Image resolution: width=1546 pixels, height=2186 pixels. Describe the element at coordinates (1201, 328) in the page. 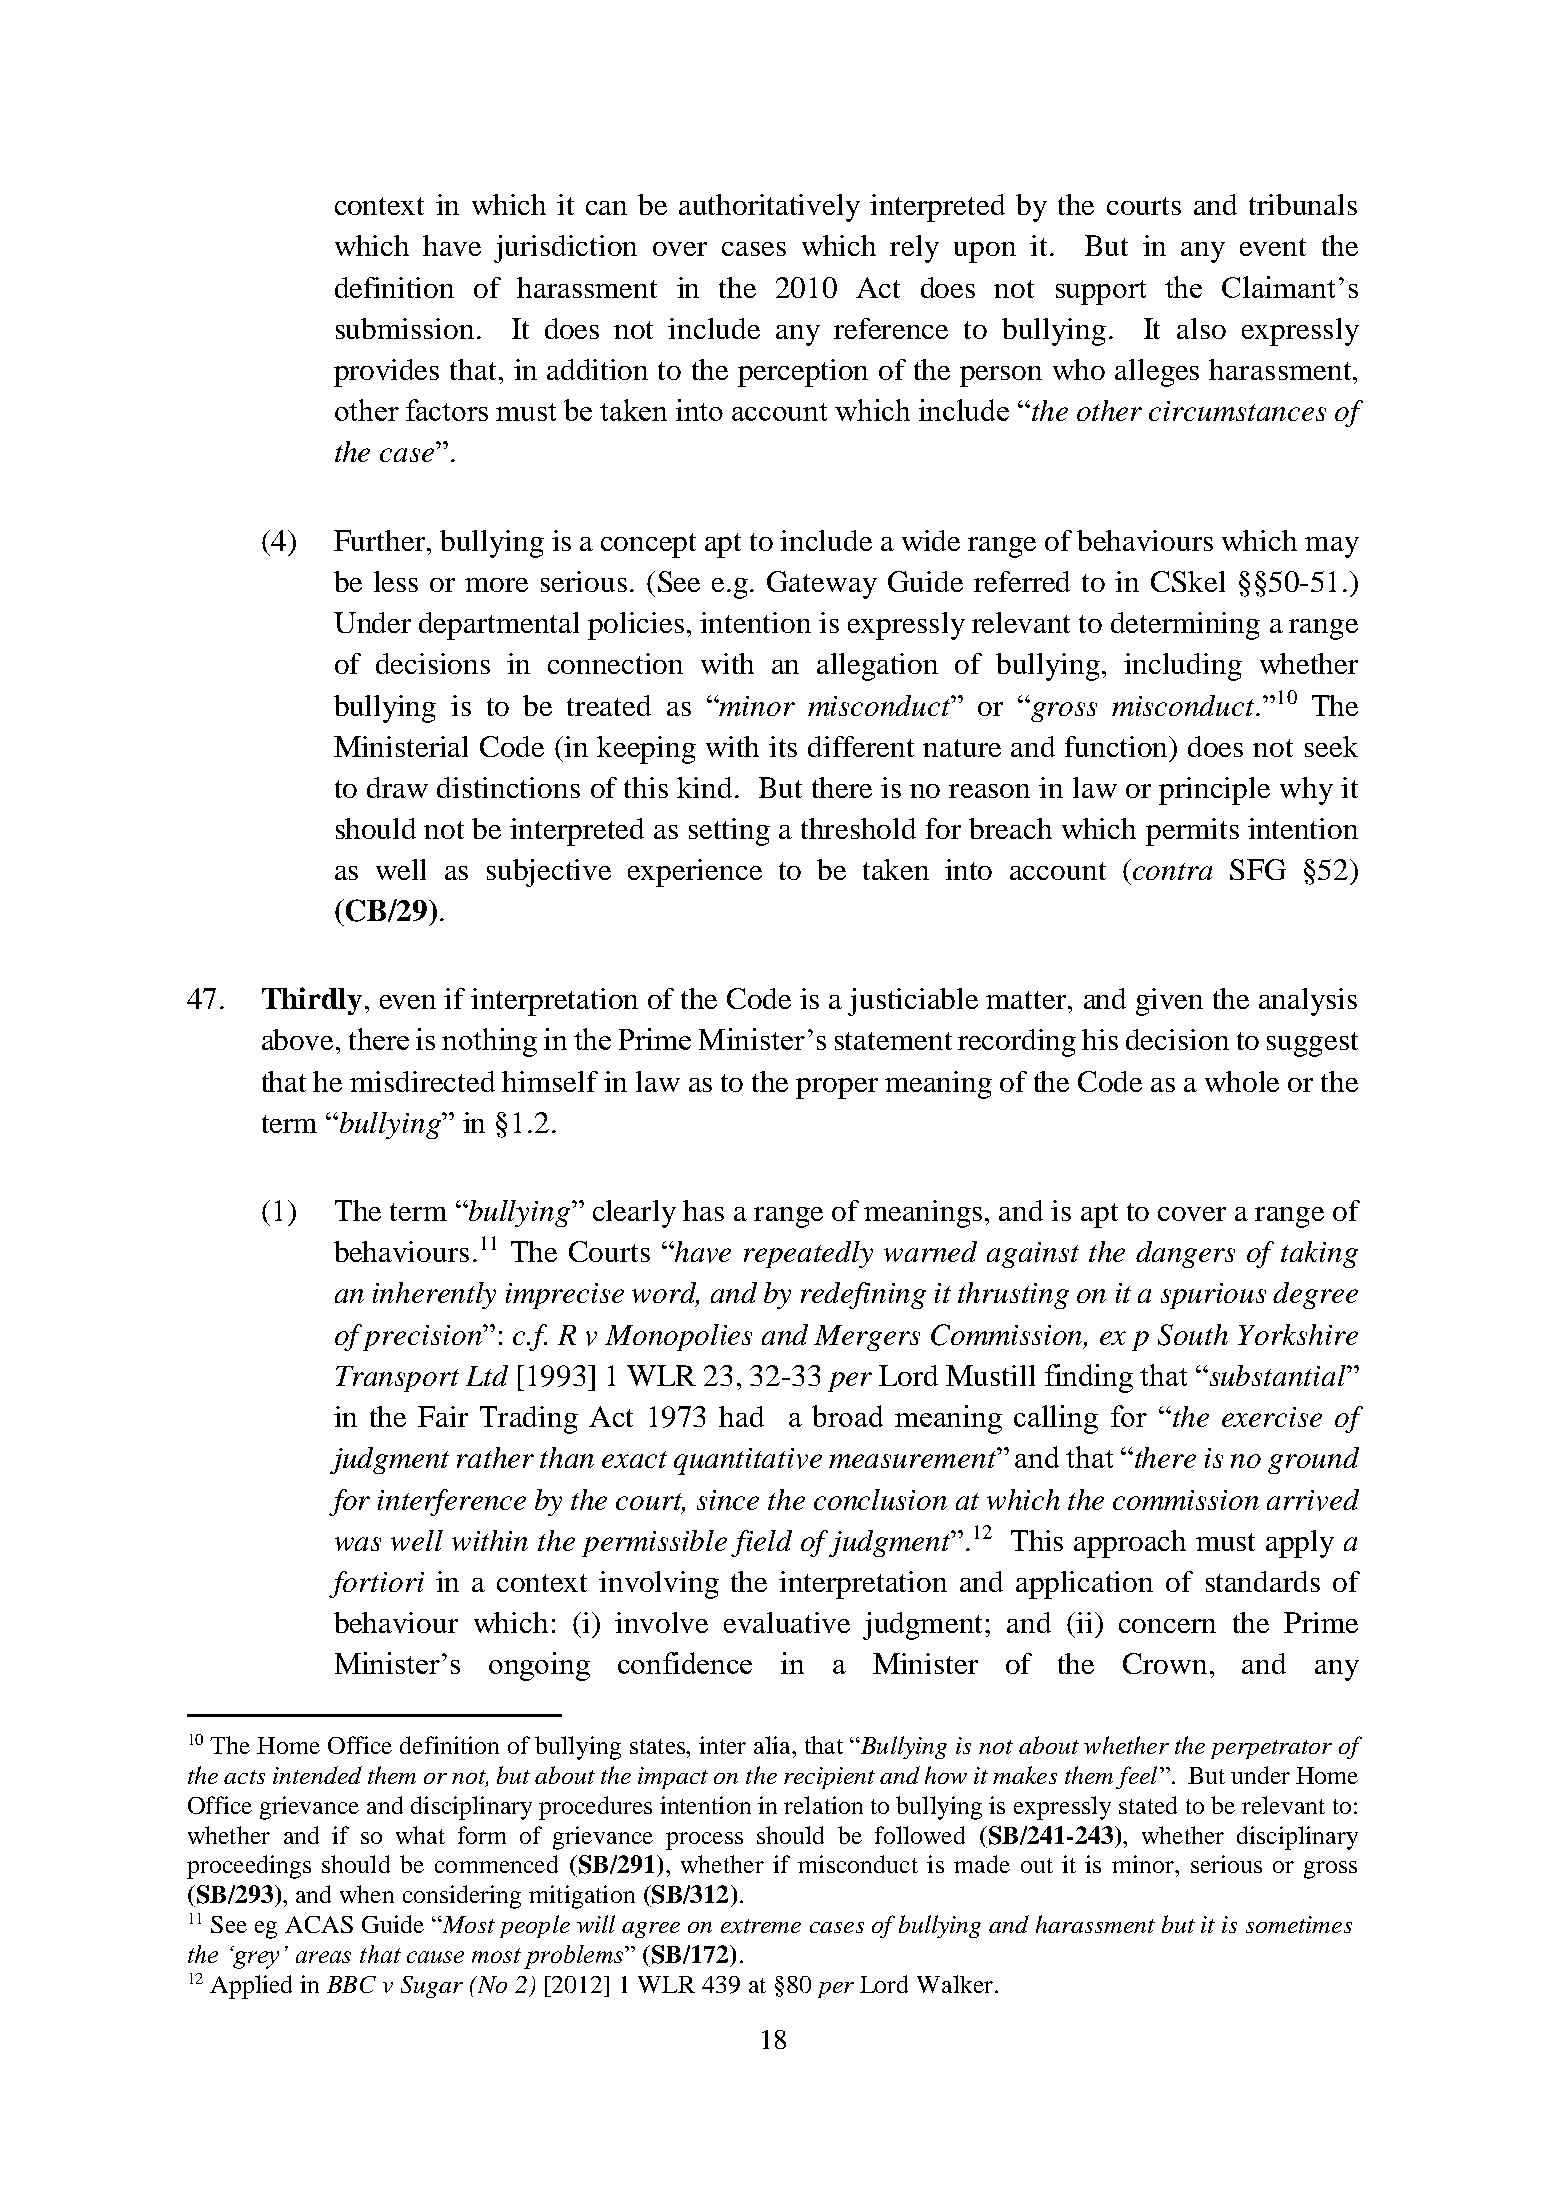

I see `also` at that location.
